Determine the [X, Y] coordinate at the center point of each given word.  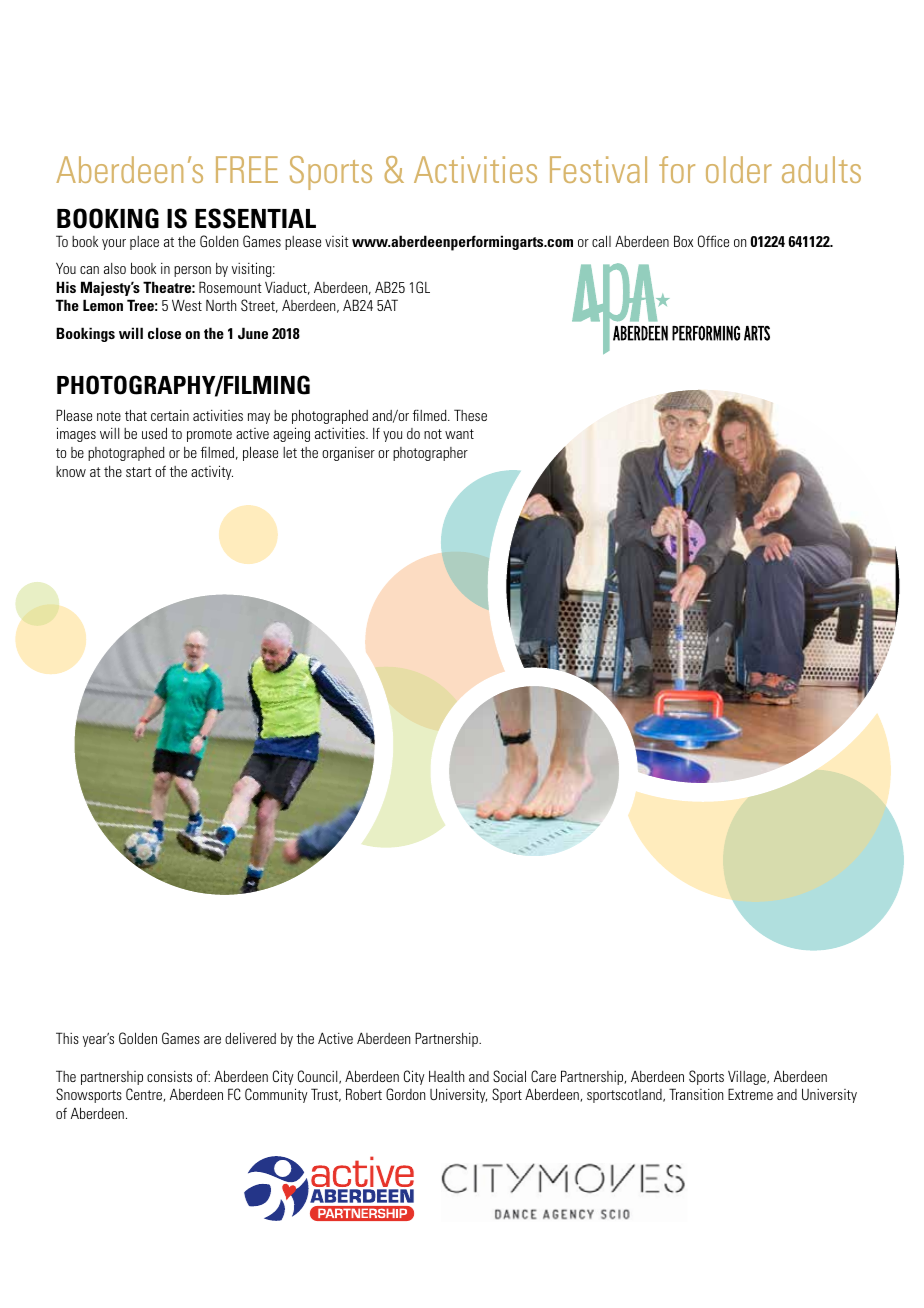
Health [446, 1076]
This [67, 1038]
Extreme [750, 1094]
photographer [430, 454]
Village [748, 1078]
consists [169, 1076]
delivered [250, 1038]
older [739, 169]
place [144, 243]
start [139, 472]
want [459, 434]
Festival [598, 169]
